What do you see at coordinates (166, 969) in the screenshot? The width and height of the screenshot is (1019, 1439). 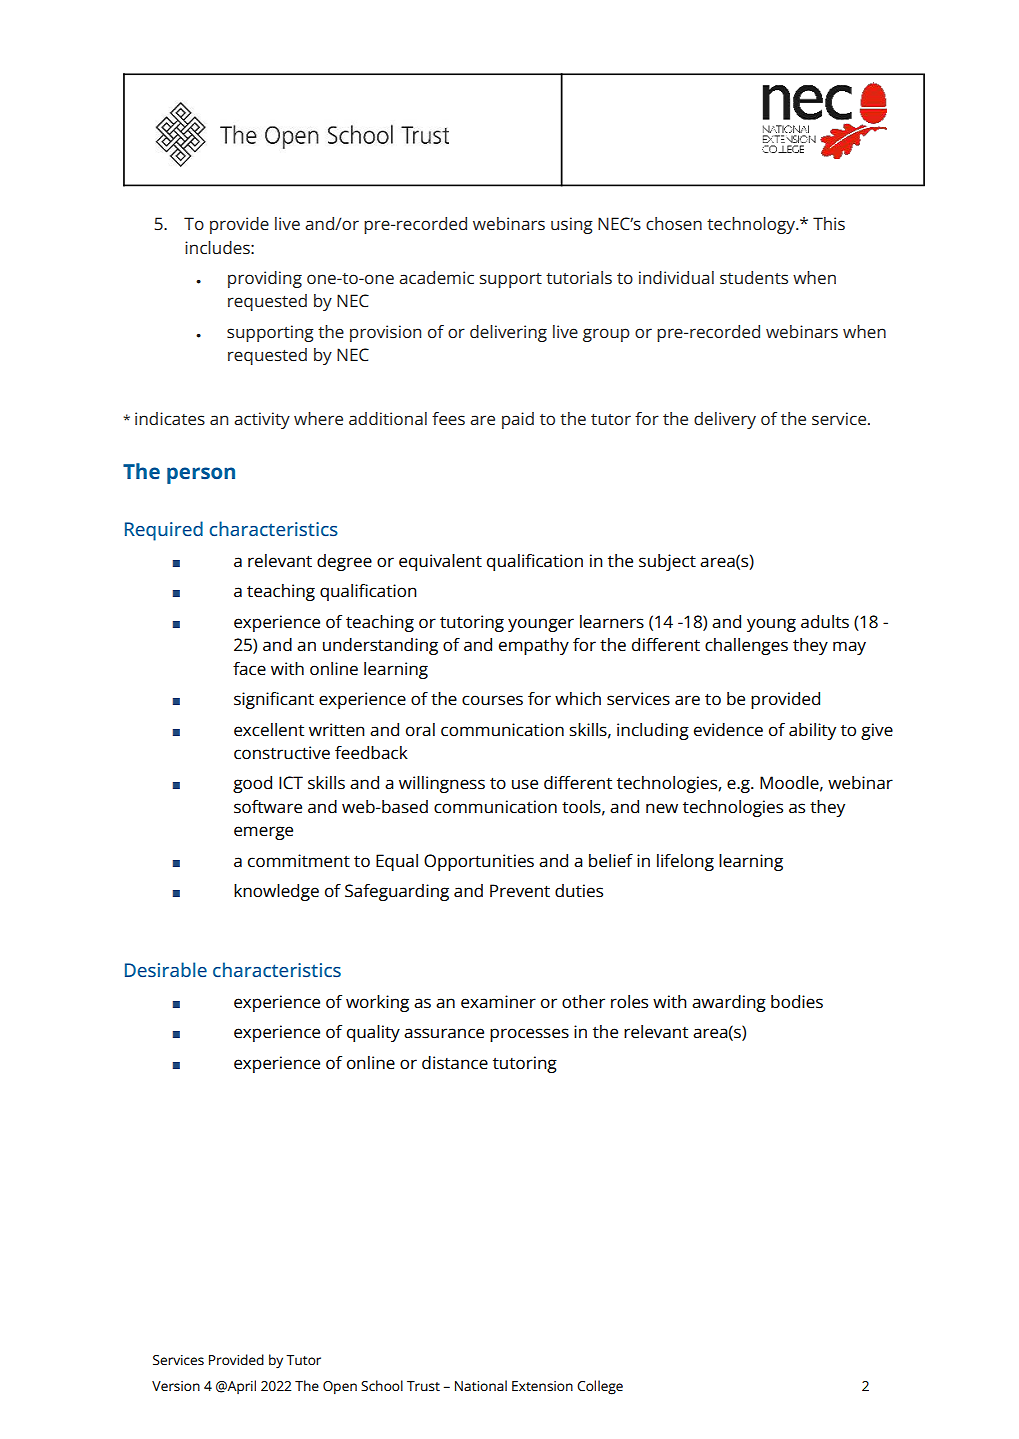 I see `Desirable` at bounding box center [166, 969].
